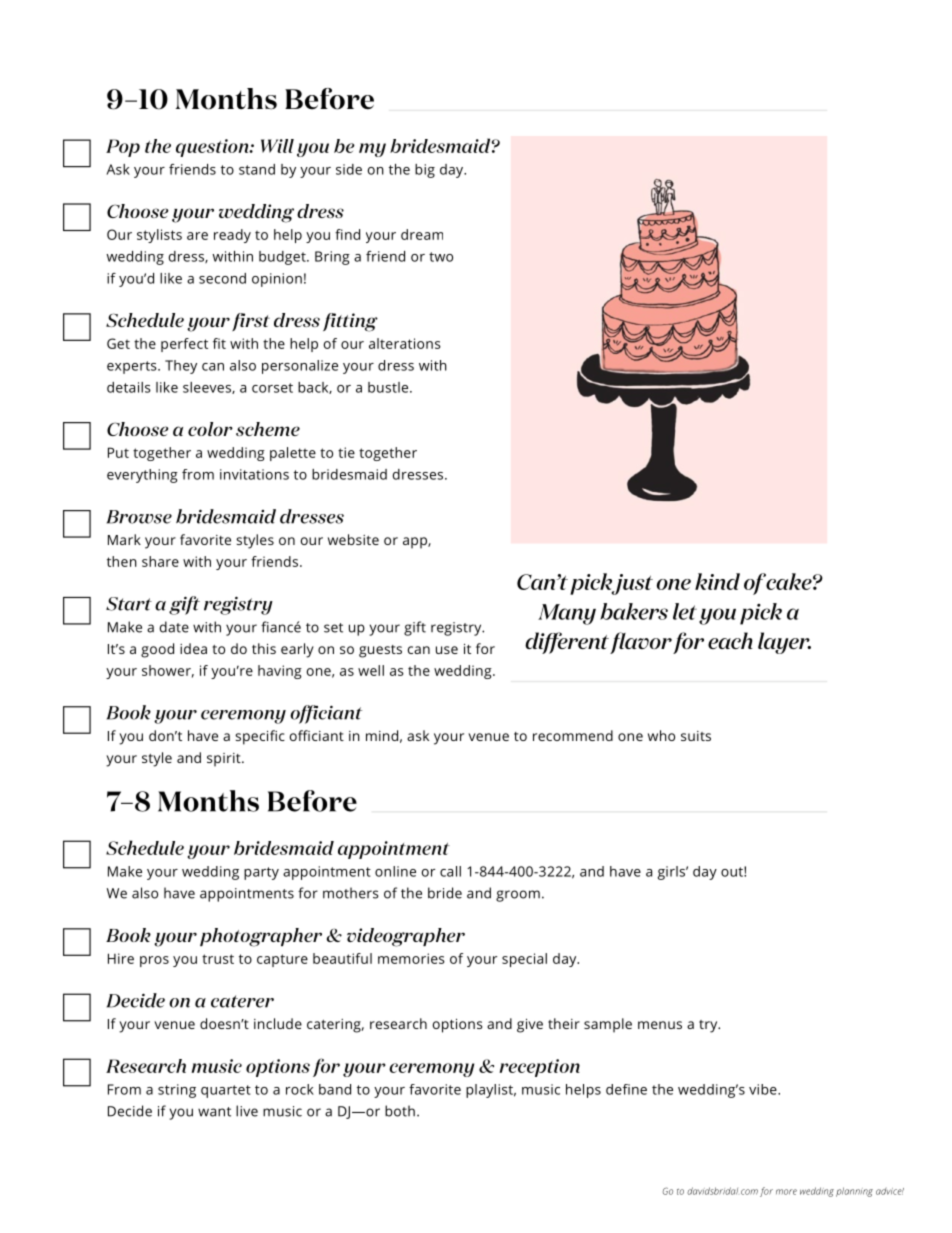 The image size is (952, 1233). Describe the element at coordinates (353, 539) in the screenshot. I see `website` at that location.
